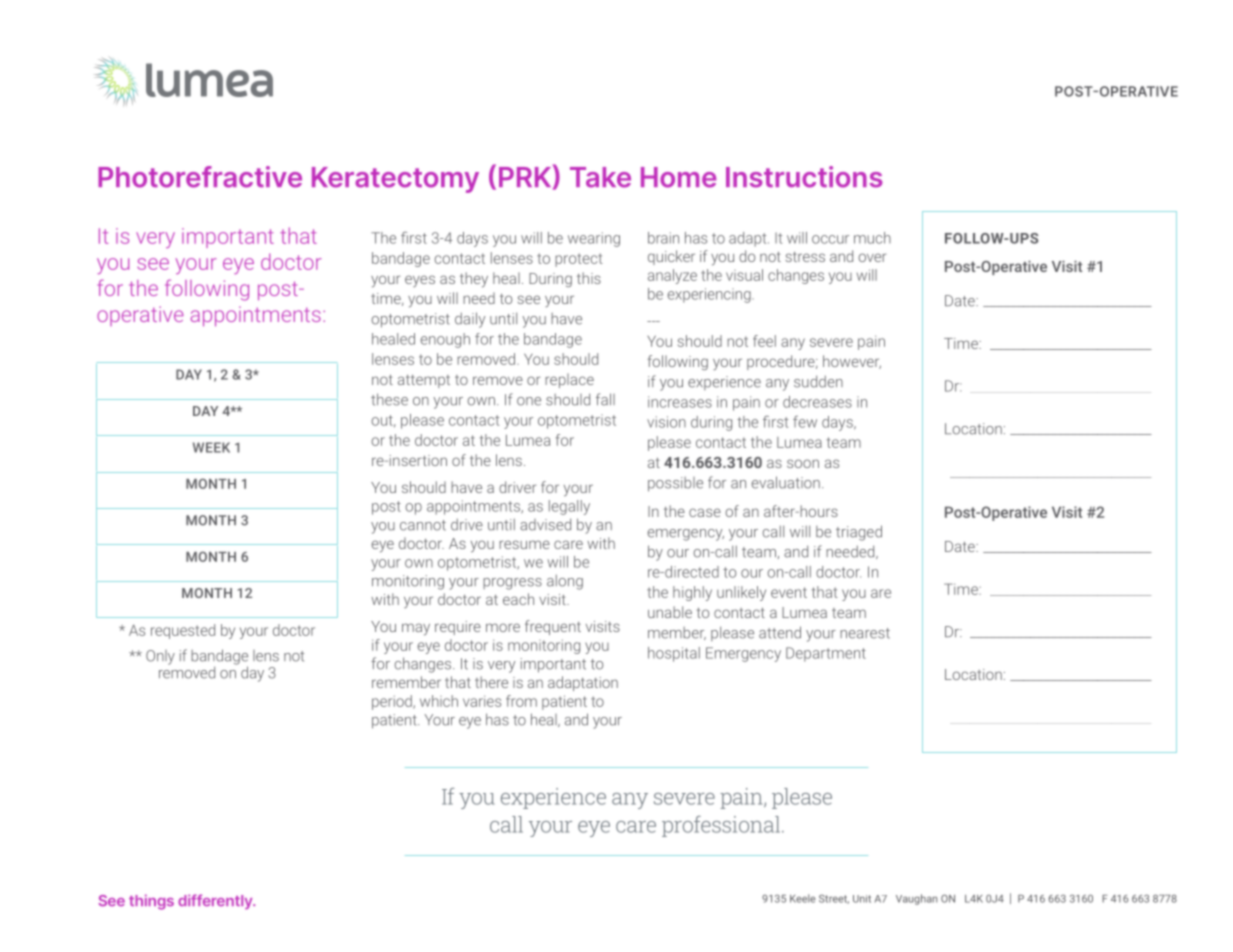 Image resolution: width=1233 pixels, height=952 pixels. What do you see at coordinates (211, 447) in the screenshot?
I see `WEEK` at bounding box center [211, 447].
